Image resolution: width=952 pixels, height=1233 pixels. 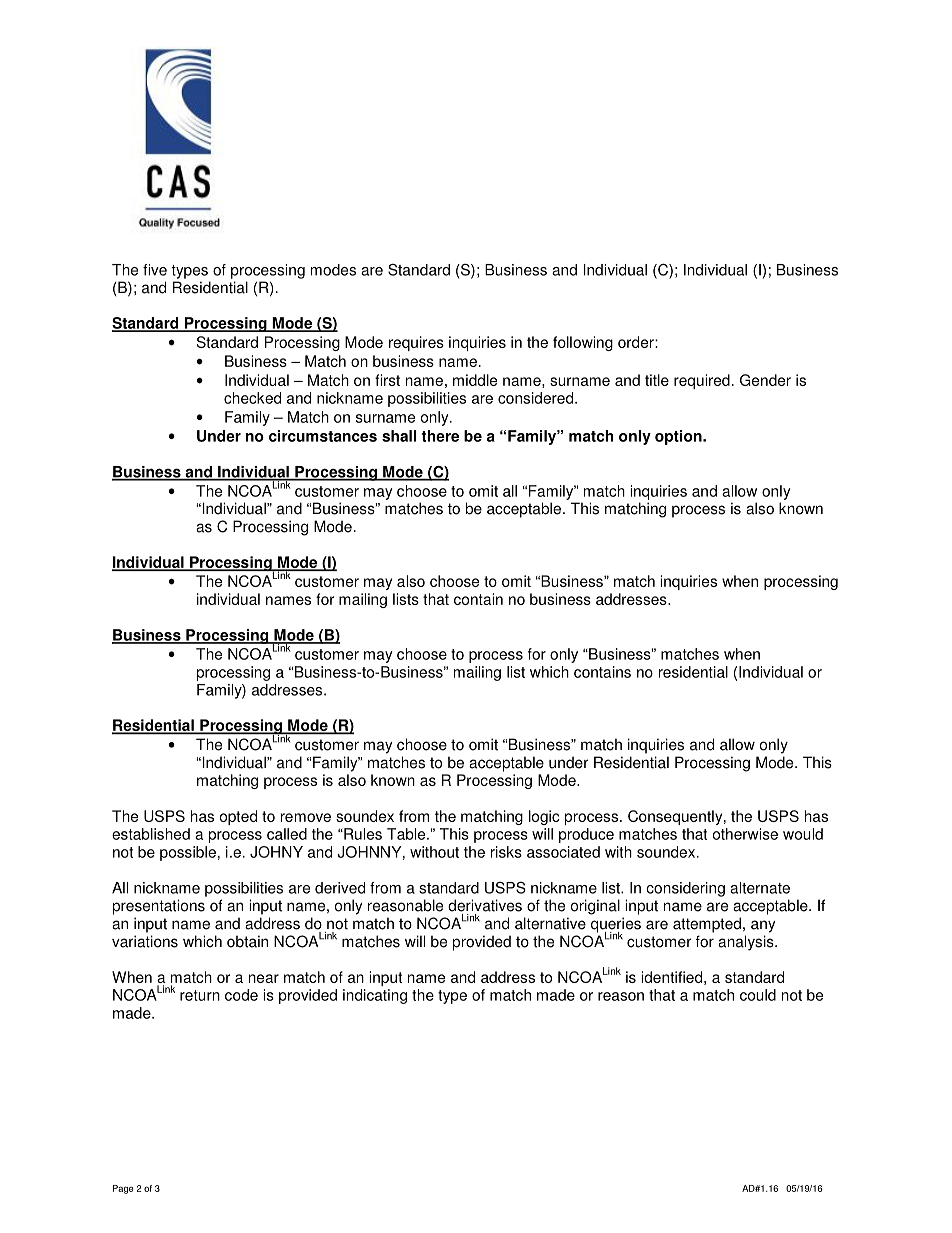 What do you see at coordinates (247, 941) in the image?
I see `obtain` at bounding box center [247, 941].
